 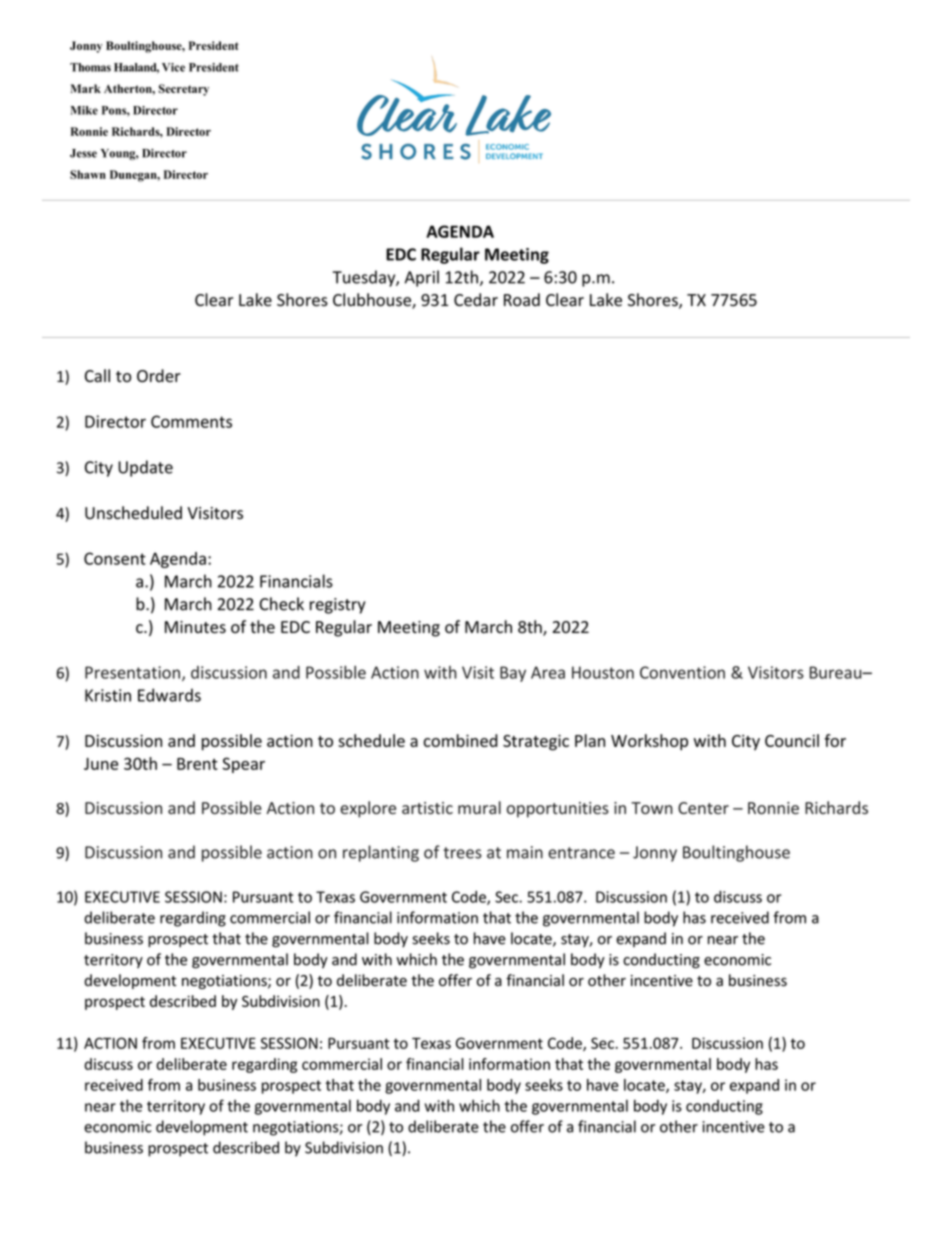 I want to click on April, so click(x=422, y=278).
